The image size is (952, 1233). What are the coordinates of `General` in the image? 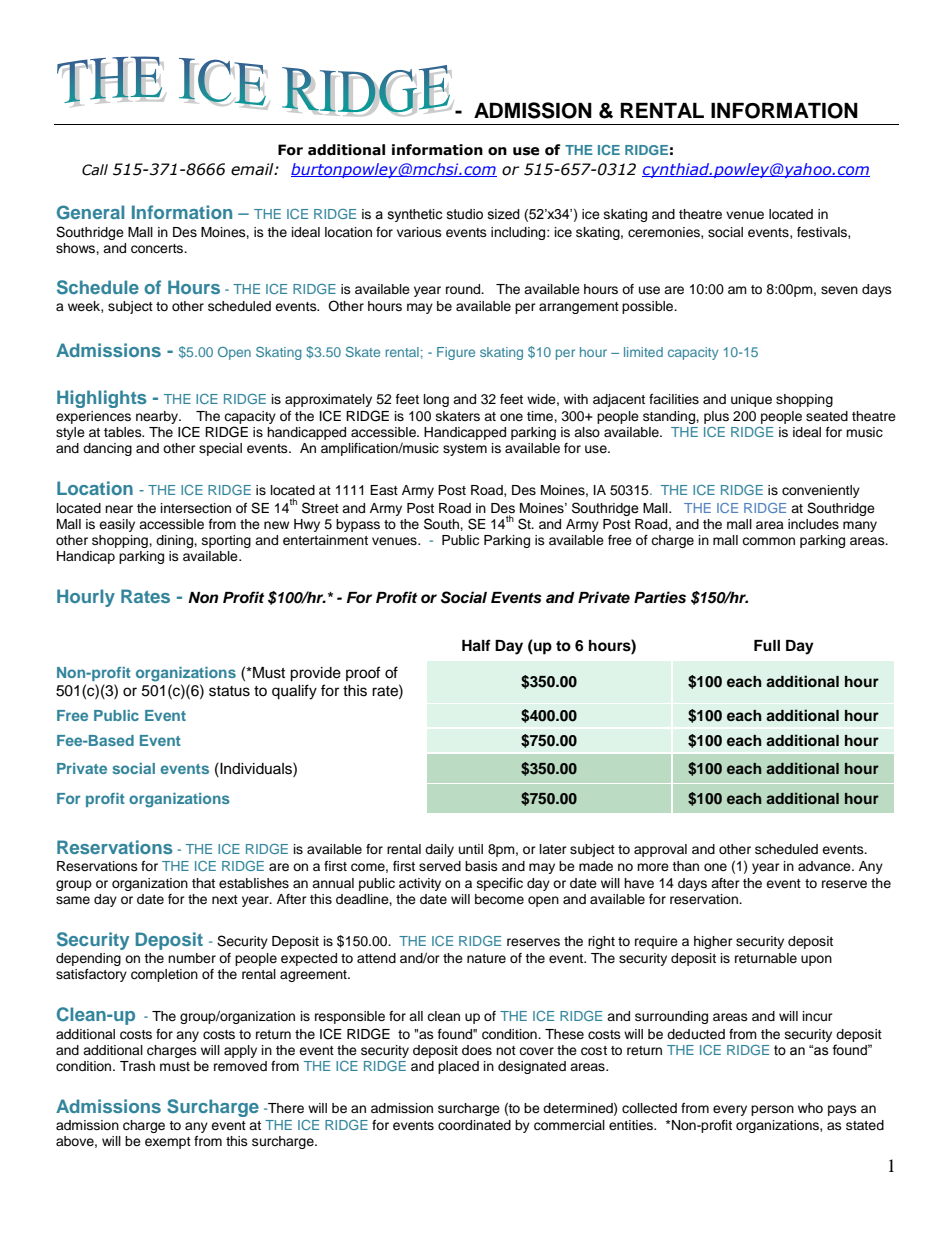 It's located at (90, 212).
